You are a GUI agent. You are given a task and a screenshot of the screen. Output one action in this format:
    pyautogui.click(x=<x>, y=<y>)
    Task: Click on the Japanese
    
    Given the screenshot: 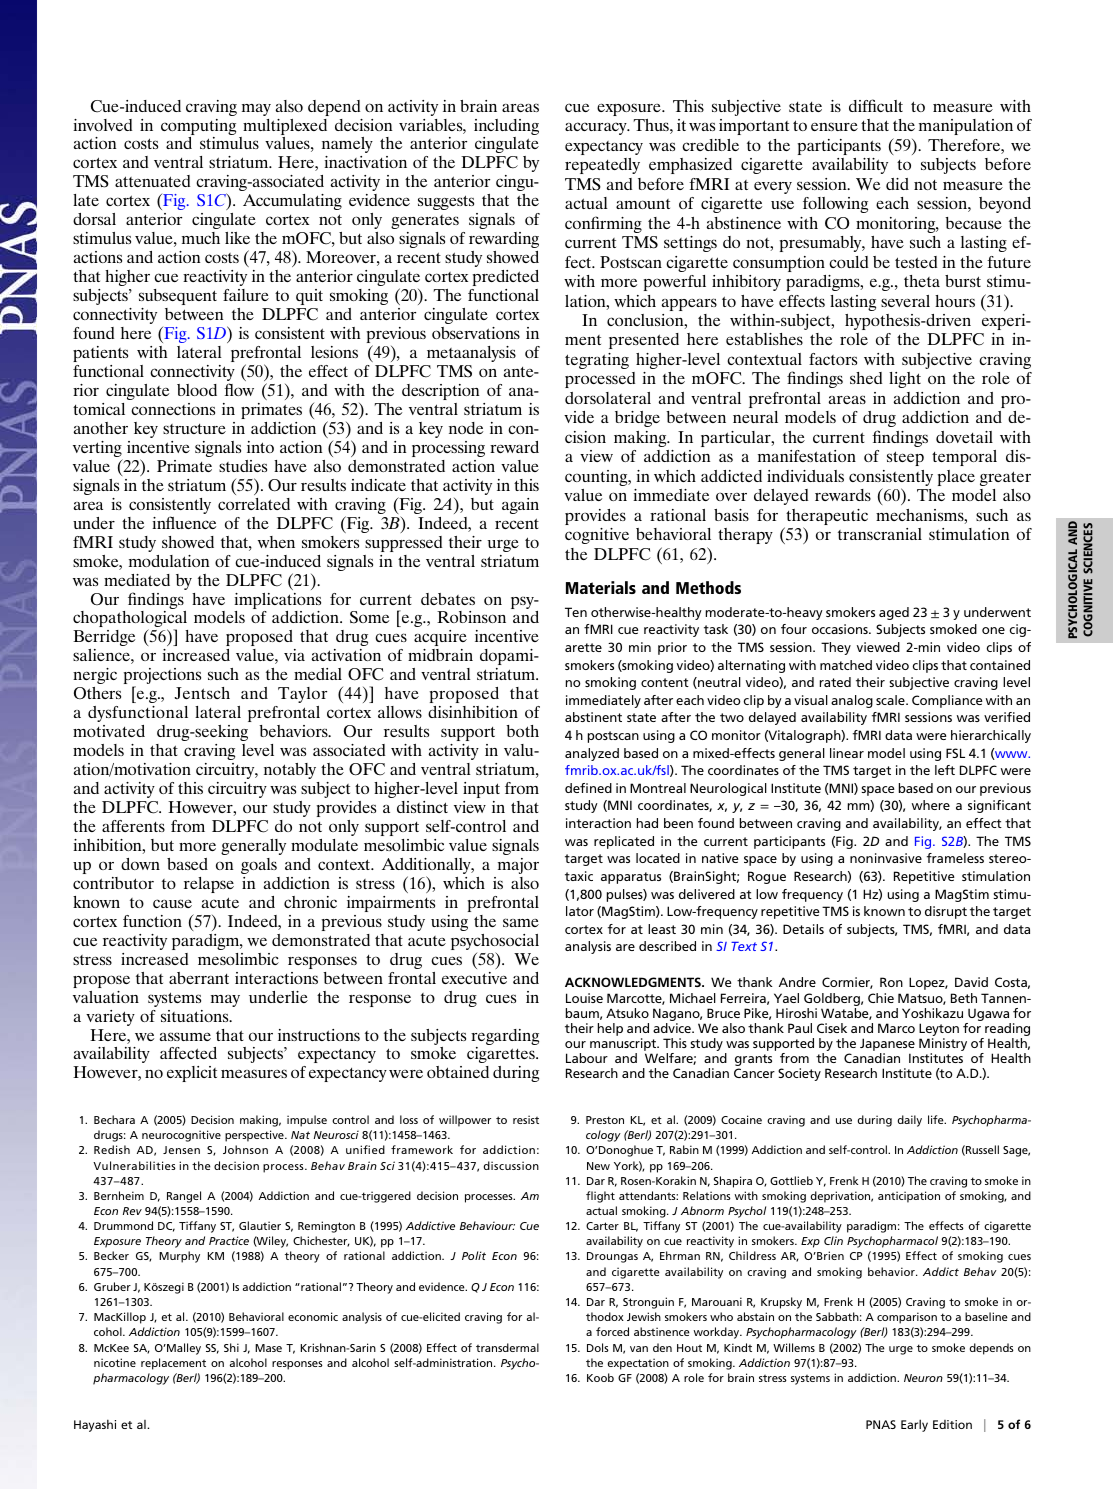 What is the action you would take?
    pyautogui.click(x=887, y=1046)
